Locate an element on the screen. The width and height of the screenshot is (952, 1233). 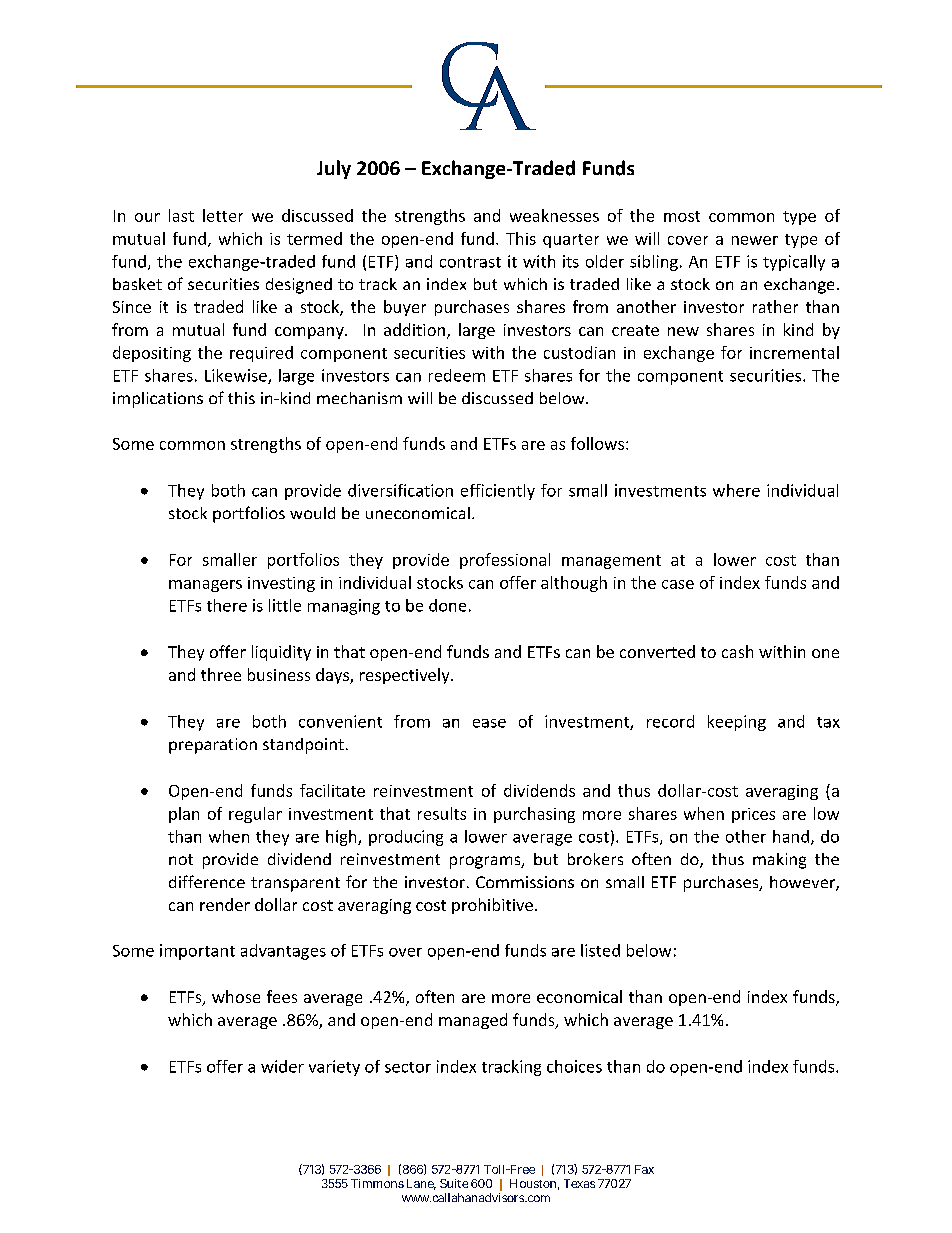
case is located at coordinates (678, 584).
